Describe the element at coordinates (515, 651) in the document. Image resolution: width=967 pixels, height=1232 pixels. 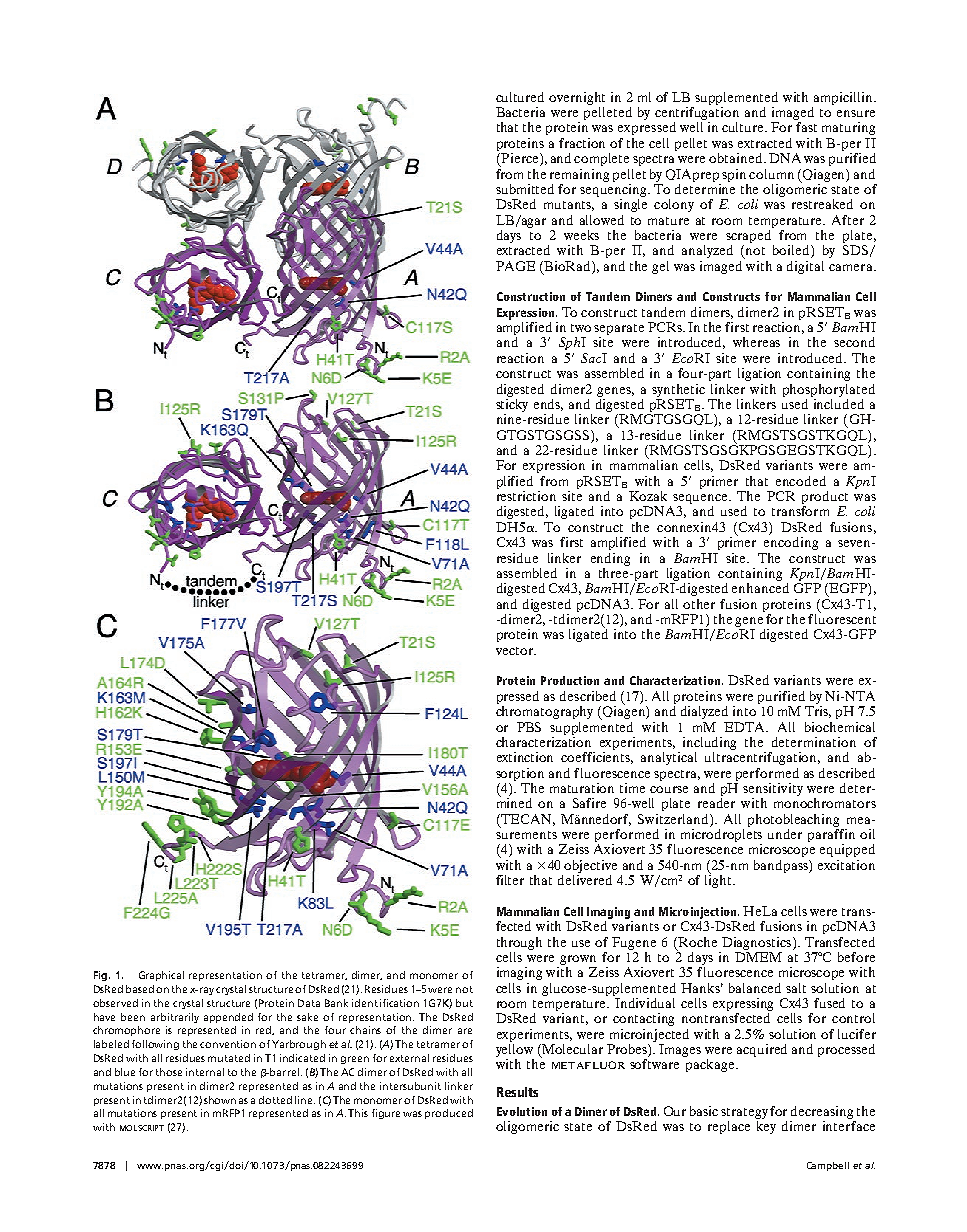
I see `vector` at that location.
